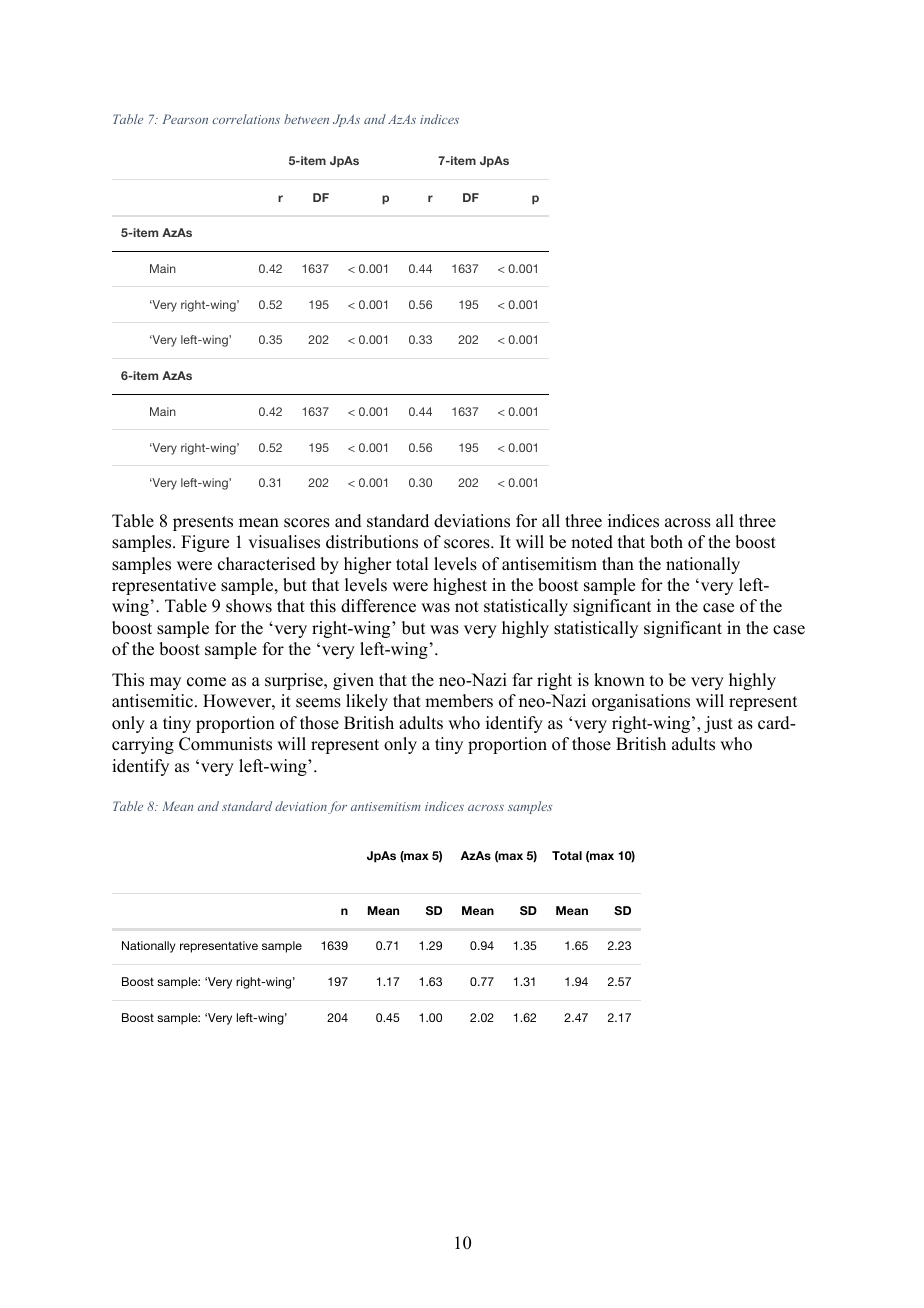 The height and width of the page is (1308, 924). Describe the element at coordinates (206, 682) in the page. I see `come` at that location.
